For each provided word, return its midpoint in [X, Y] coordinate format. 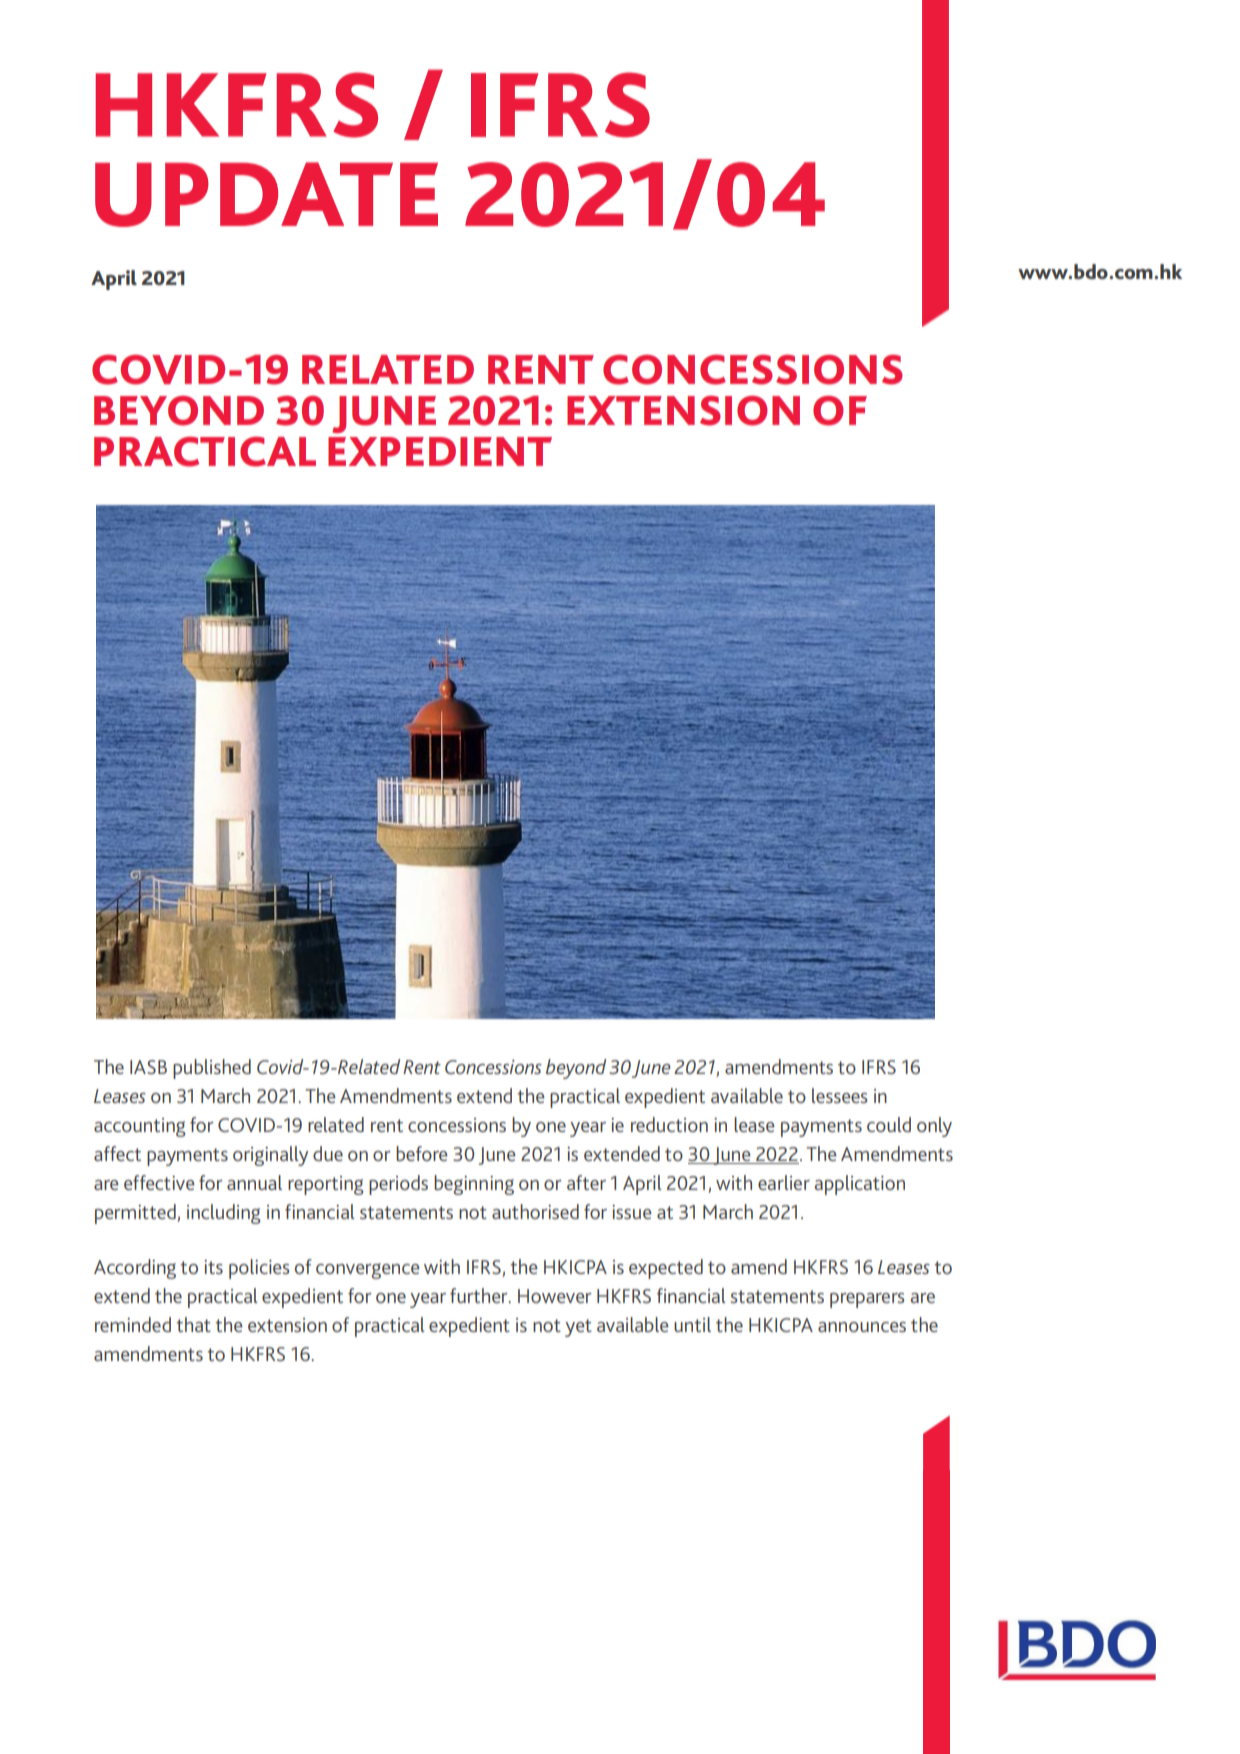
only [934, 1127]
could [889, 1124]
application [859, 1185]
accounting [140, 1127]
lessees [840, 1095]
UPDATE [266, 194]
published [212, 1069]
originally [270, 1156]
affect [117, 1153]
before [422, 1153]
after [586, 1182]
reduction [669, 1124]
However [555, 1296]
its [213, 1267]
